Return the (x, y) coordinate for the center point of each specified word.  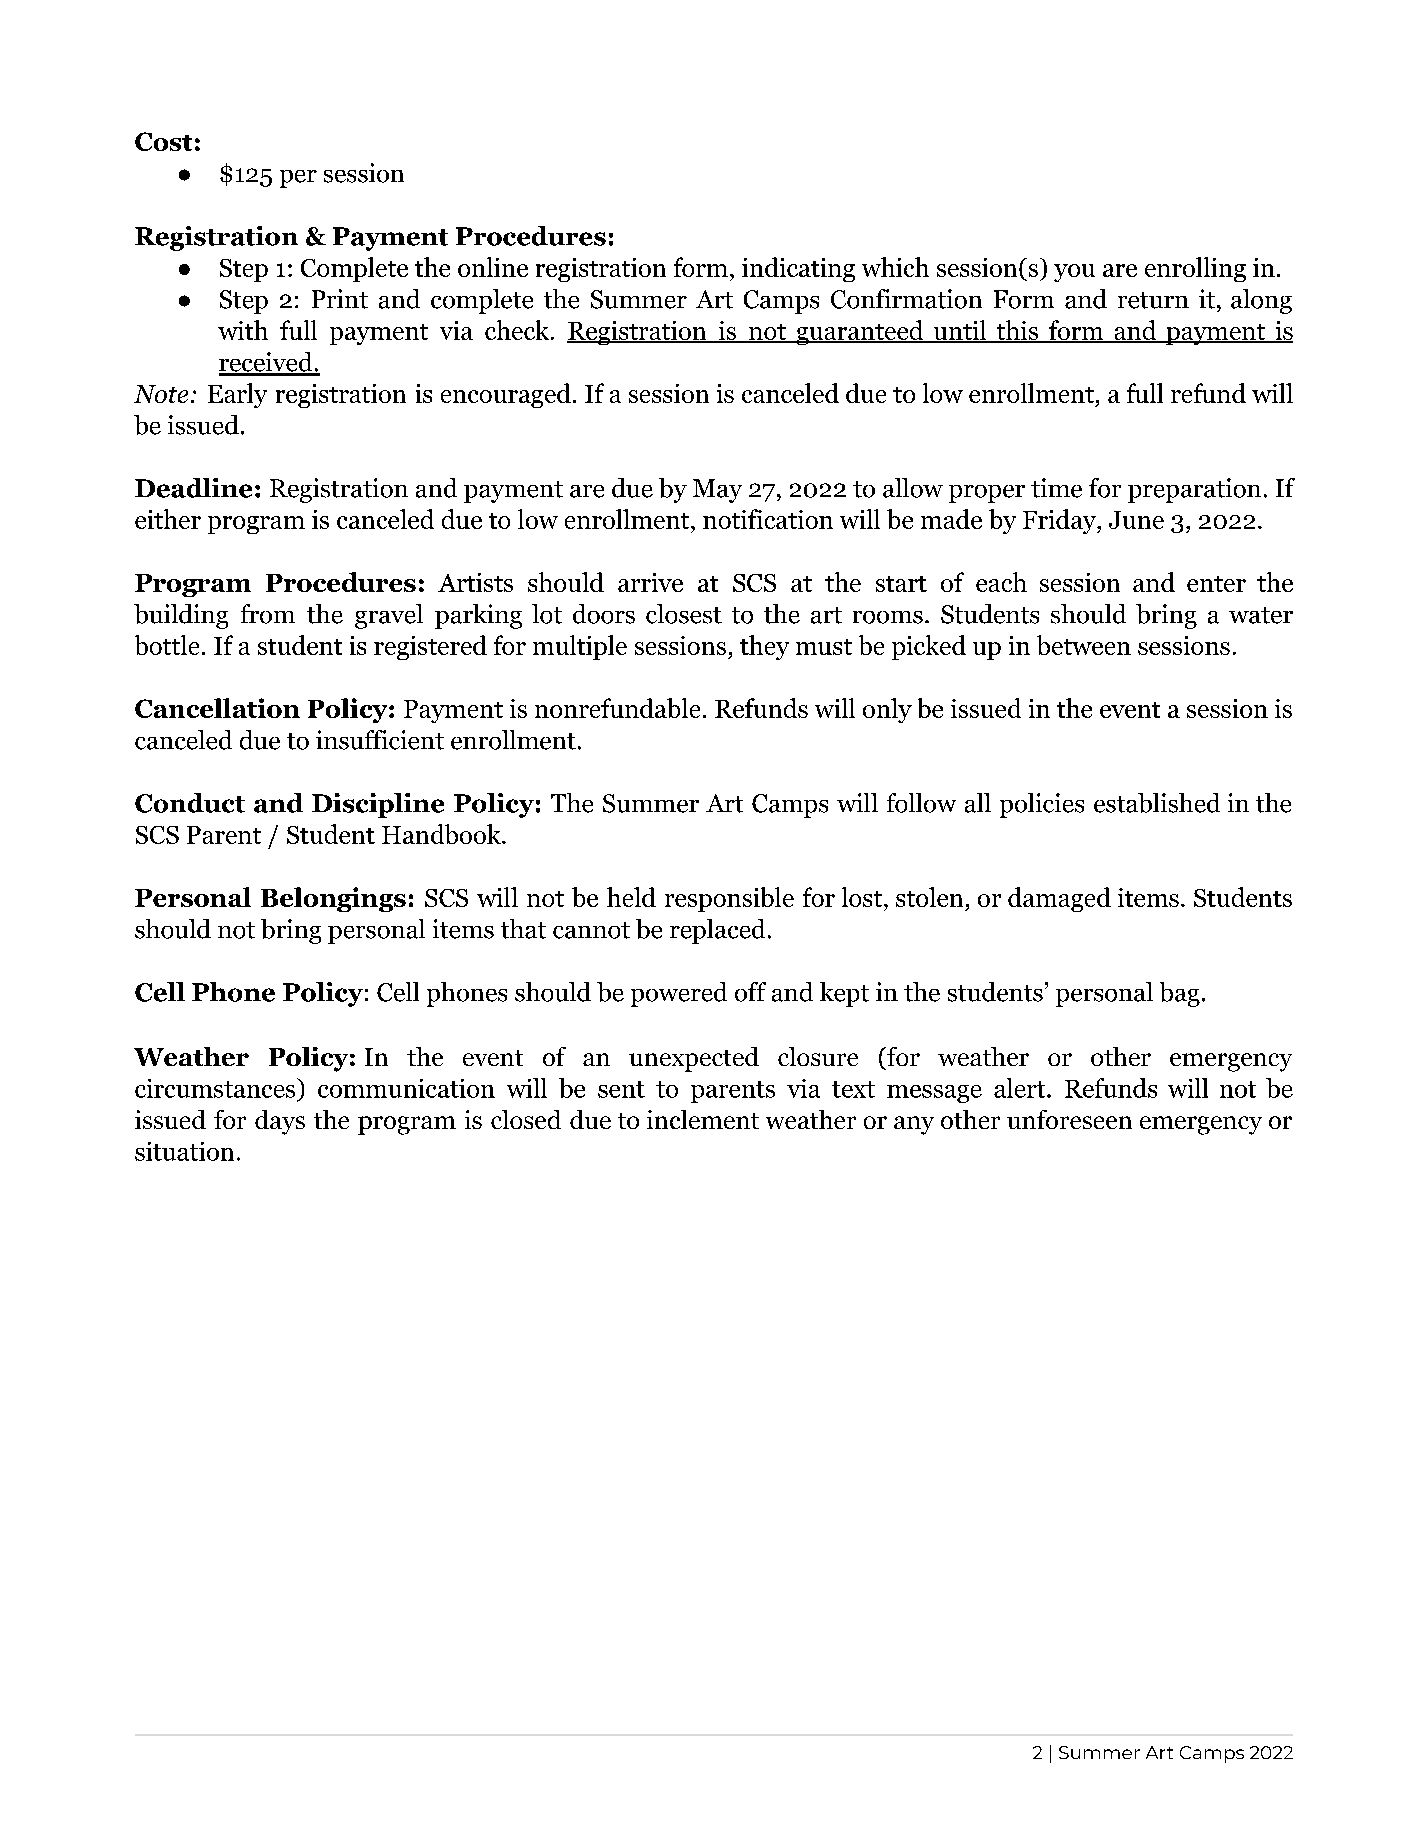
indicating (798, 269)
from (268, 614)
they (764, 647)
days (280, 1122)
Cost (163, 141)
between (1084, 645)
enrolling (1195, 269)
